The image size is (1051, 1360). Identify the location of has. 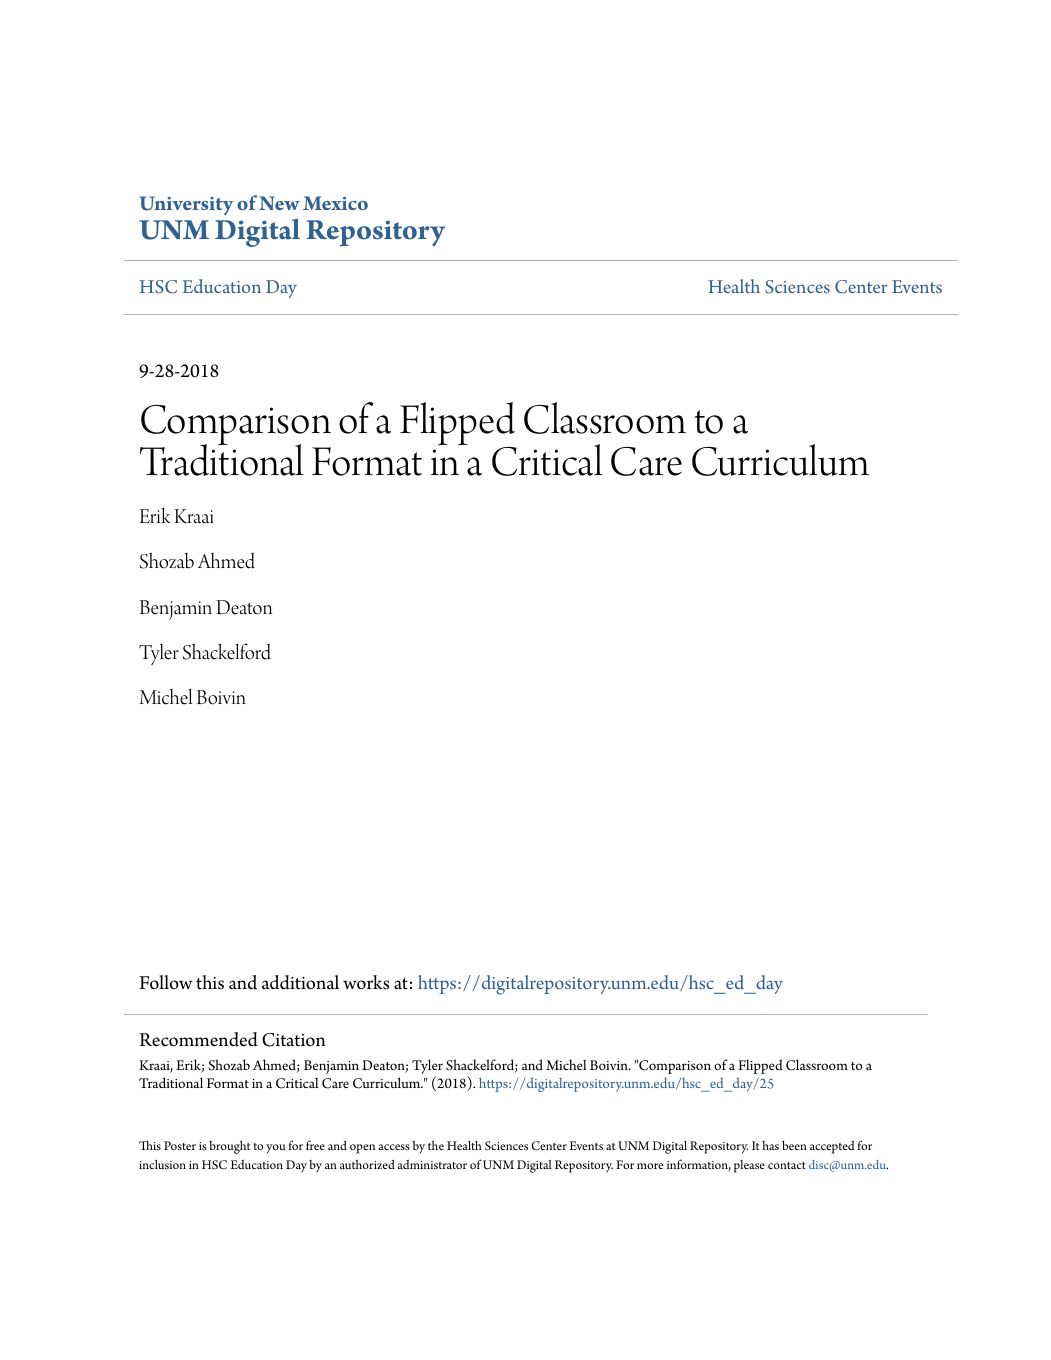
(770, 1145).
